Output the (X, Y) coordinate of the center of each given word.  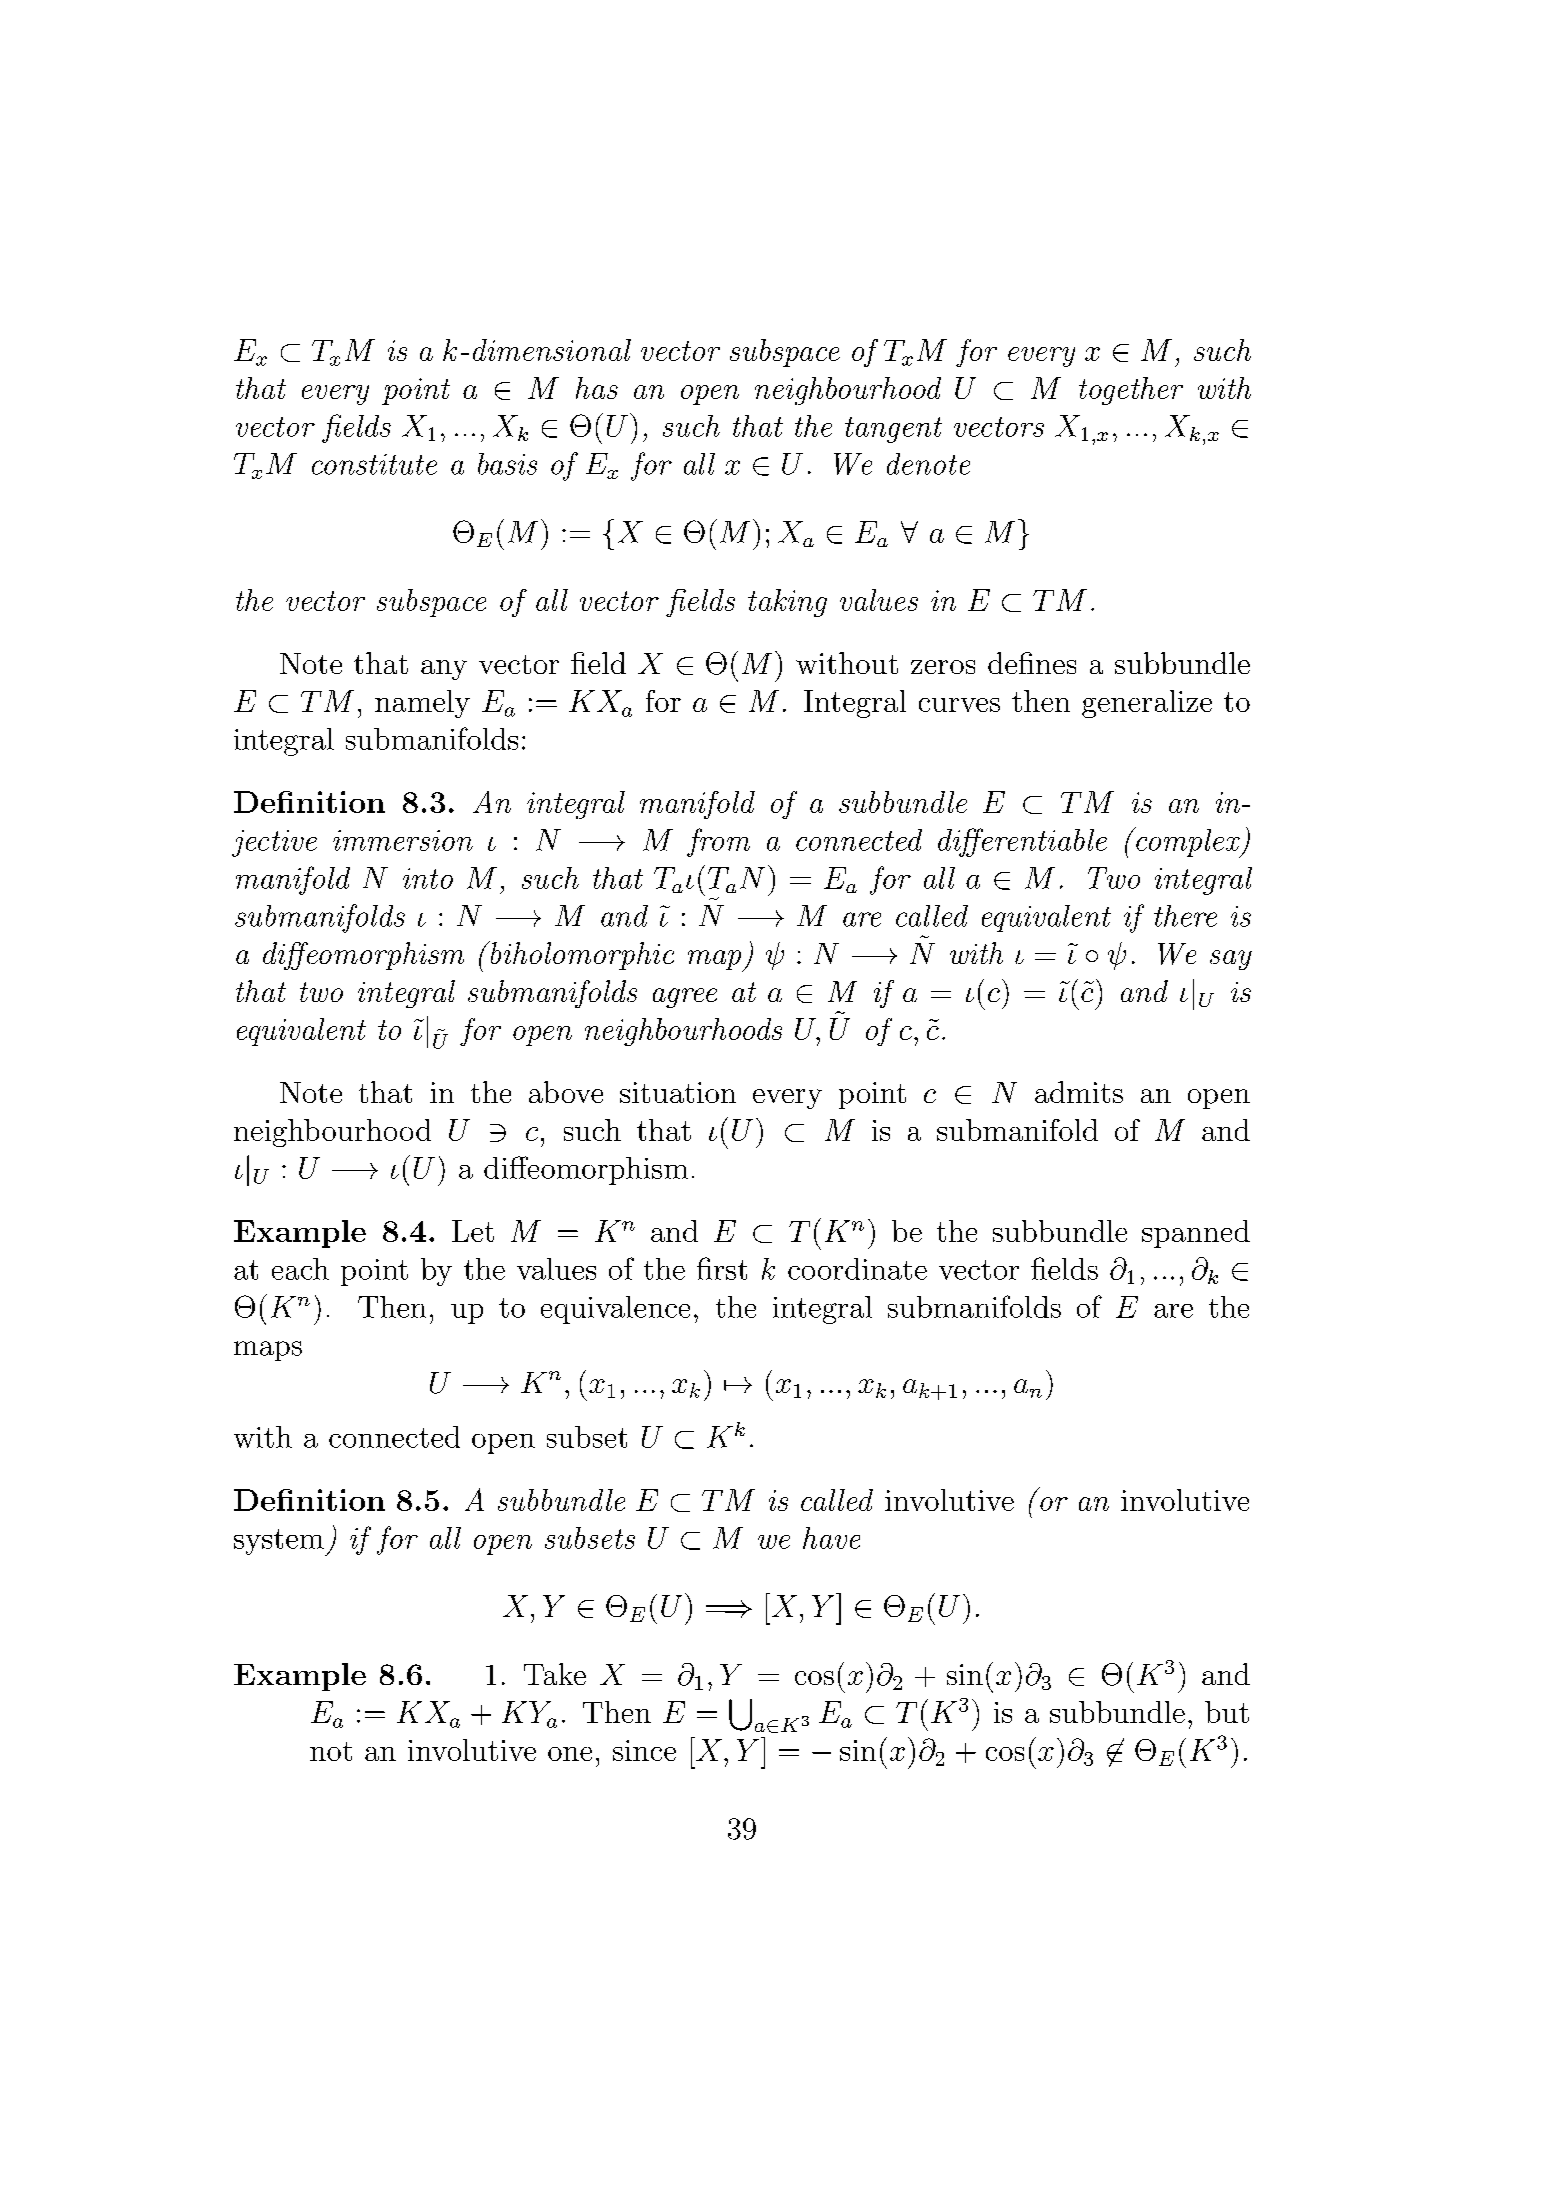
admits (1079, 1092)
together (1131, 391)
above (566, 1092)
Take (555, 1674)
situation (678, 1092)
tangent (893, 430)
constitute (374, 464)
